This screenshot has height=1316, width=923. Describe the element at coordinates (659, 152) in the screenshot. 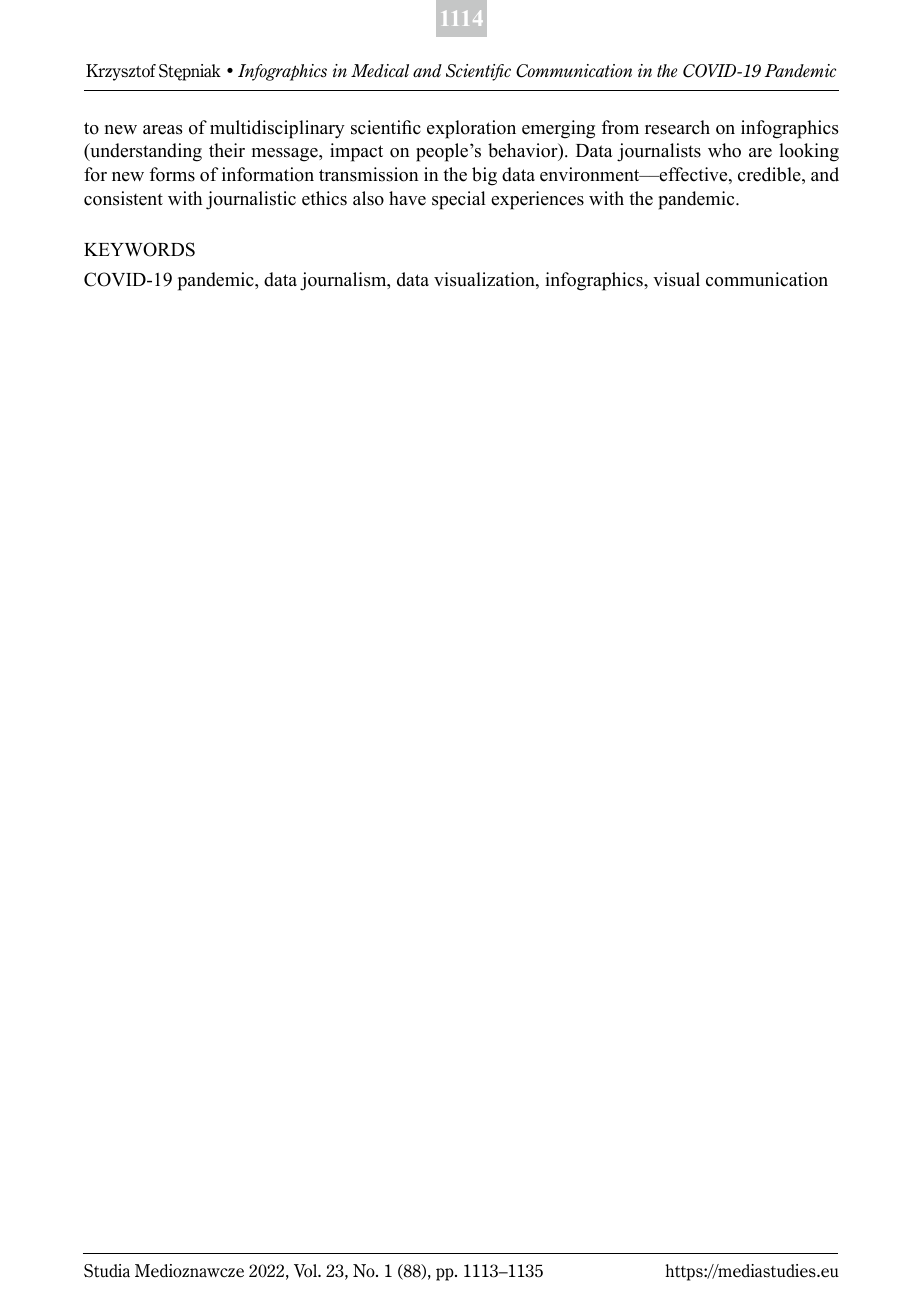

I see `journalists` at that location.
